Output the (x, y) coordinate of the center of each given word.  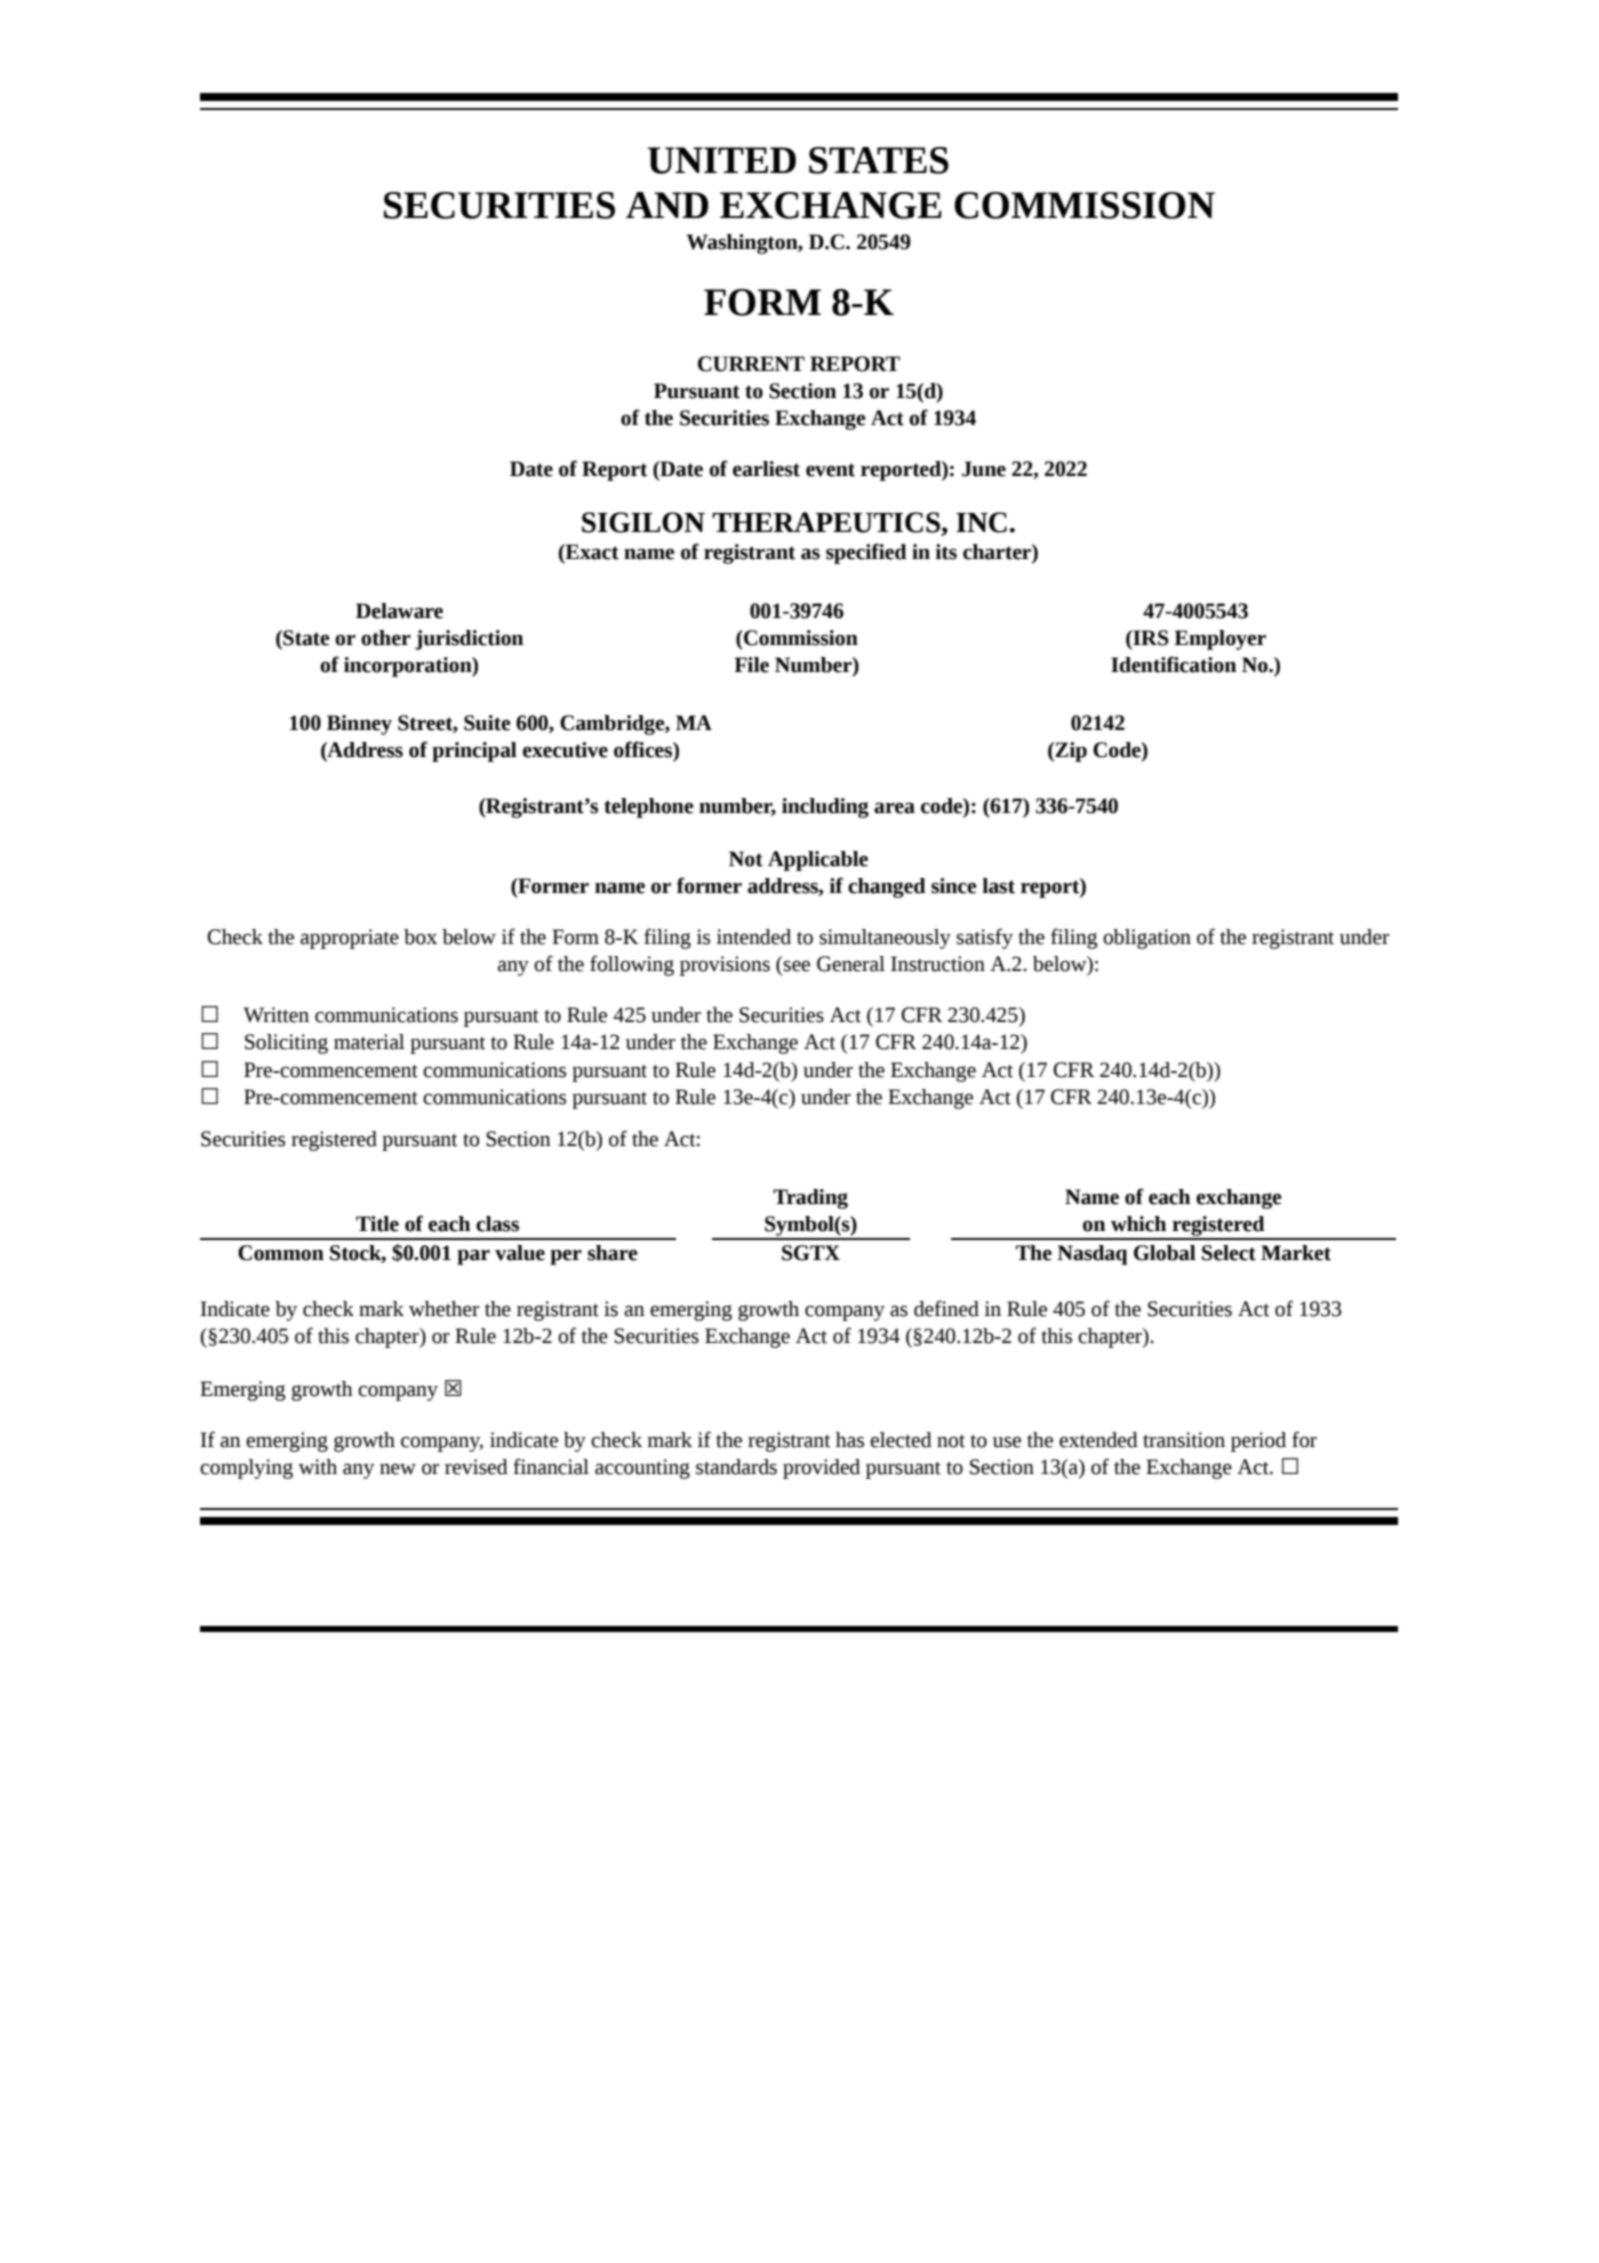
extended (1098, 1440)
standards (736, 1467)
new (398, 1469)
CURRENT (751, 364)
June (984, 469)
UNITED (722, 160)
